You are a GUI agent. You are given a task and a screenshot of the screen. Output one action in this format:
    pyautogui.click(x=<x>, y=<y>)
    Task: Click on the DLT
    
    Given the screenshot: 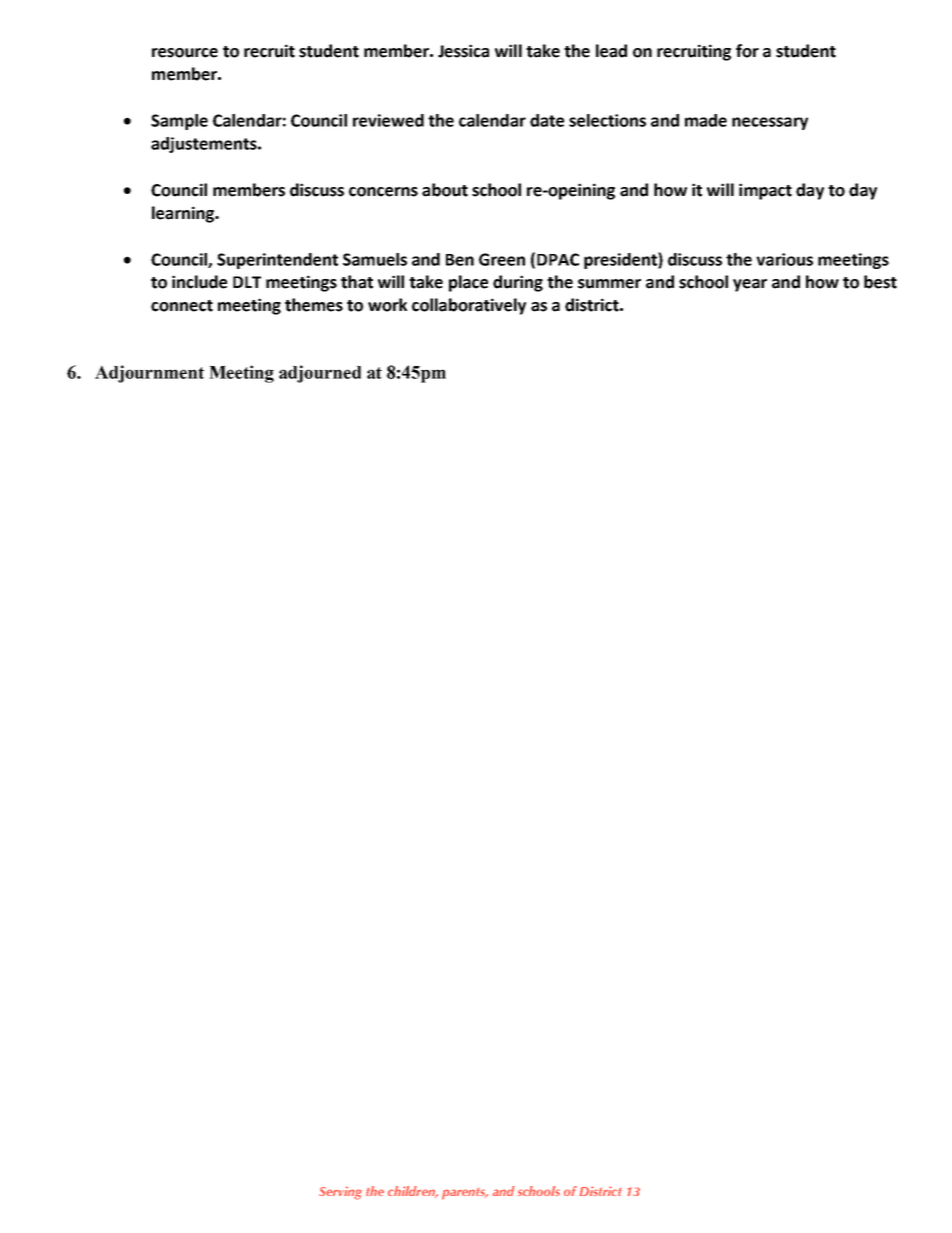 What is the action you would take?
    pyautogui.click(x=247, y=282)
